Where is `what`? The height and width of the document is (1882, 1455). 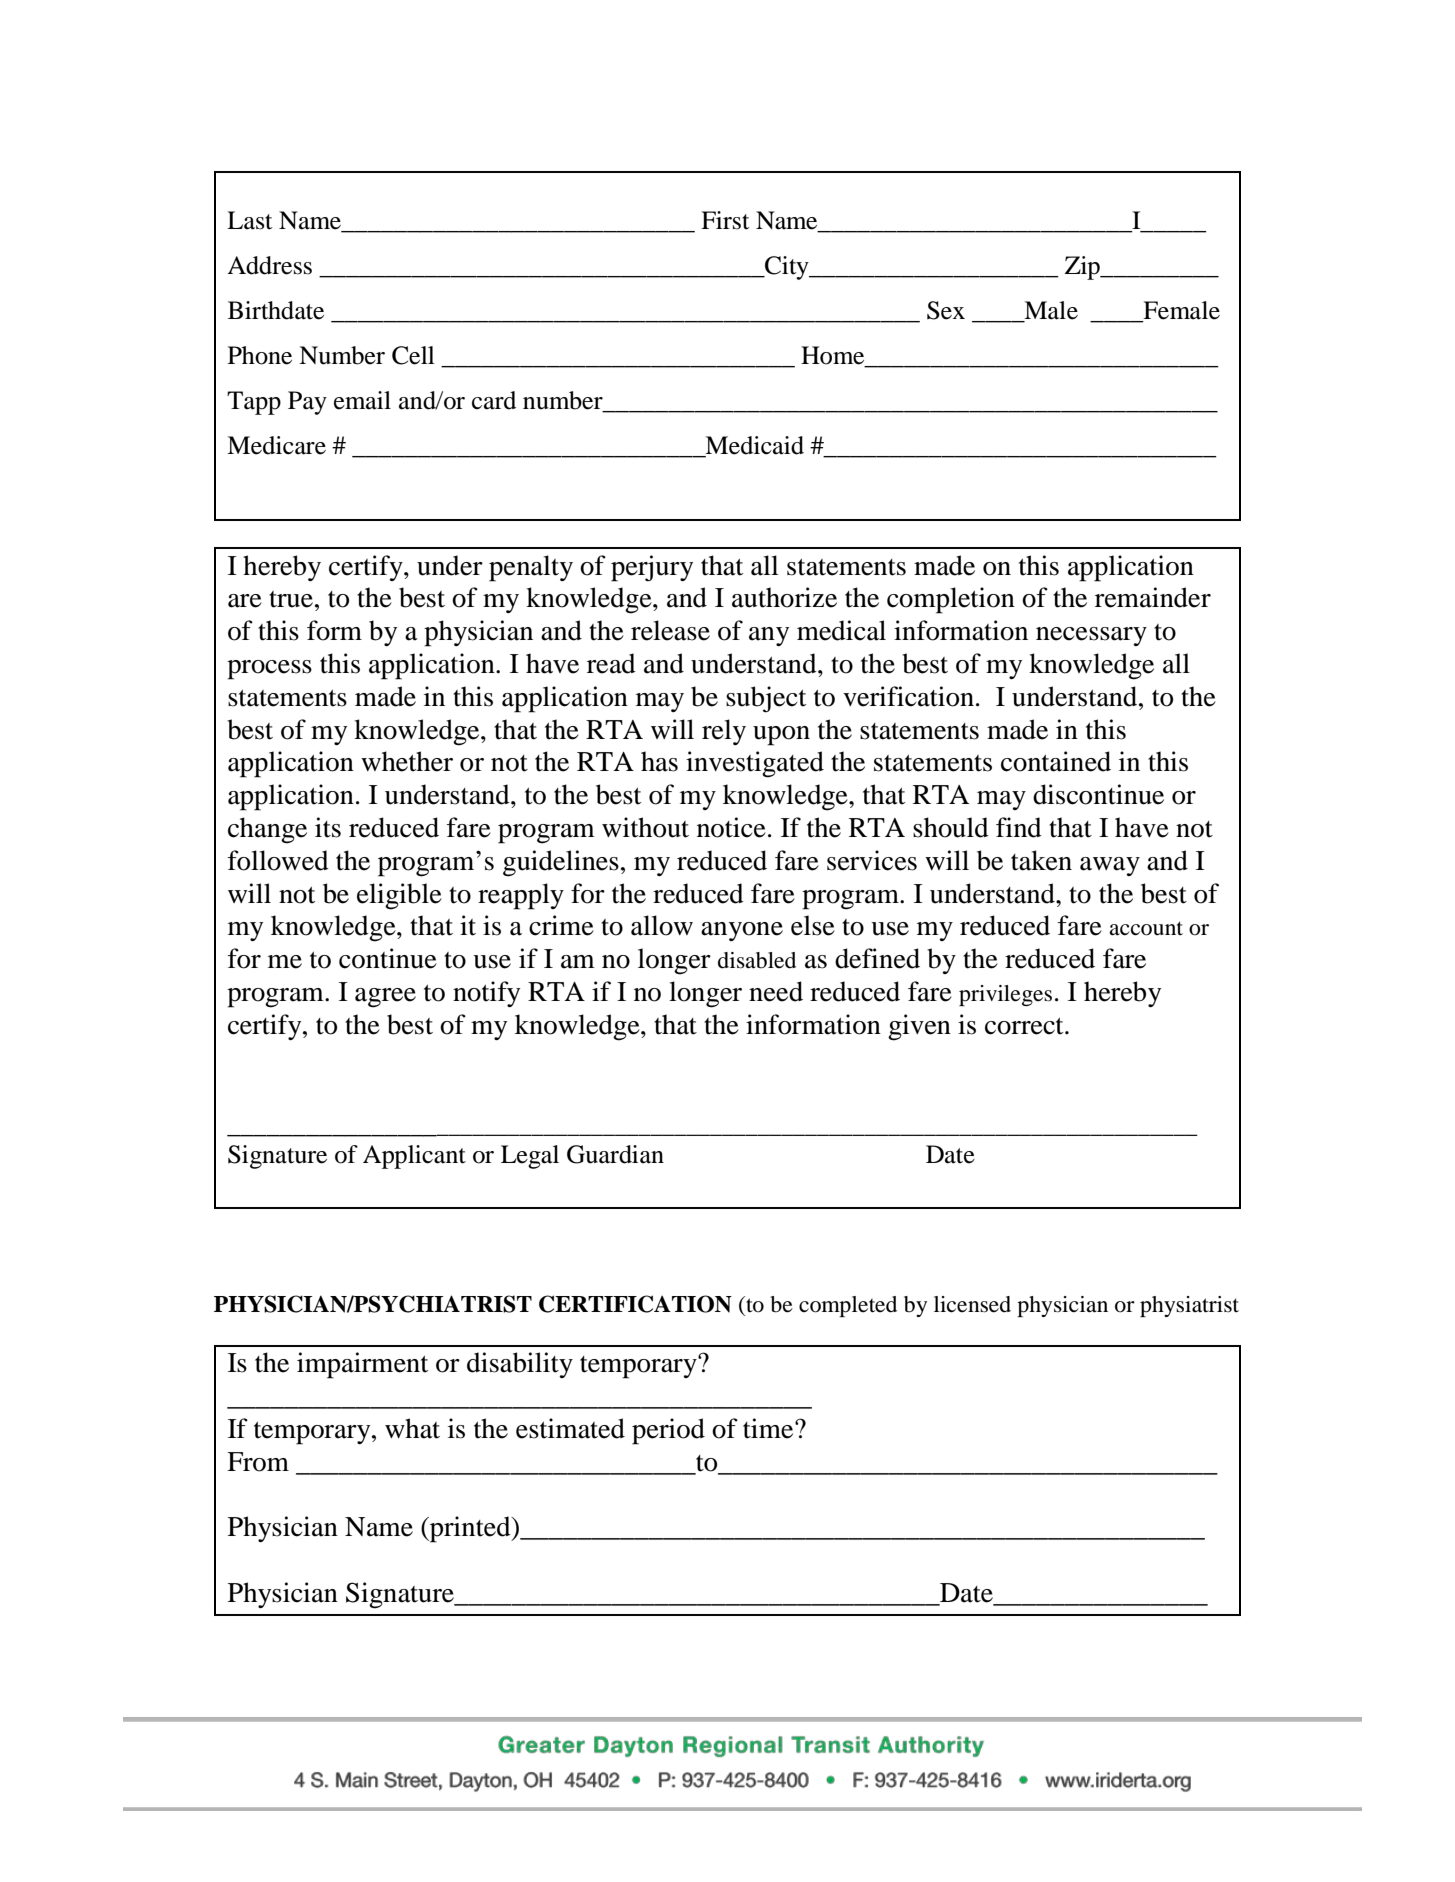
what is located at coordinates (412, 1428).
